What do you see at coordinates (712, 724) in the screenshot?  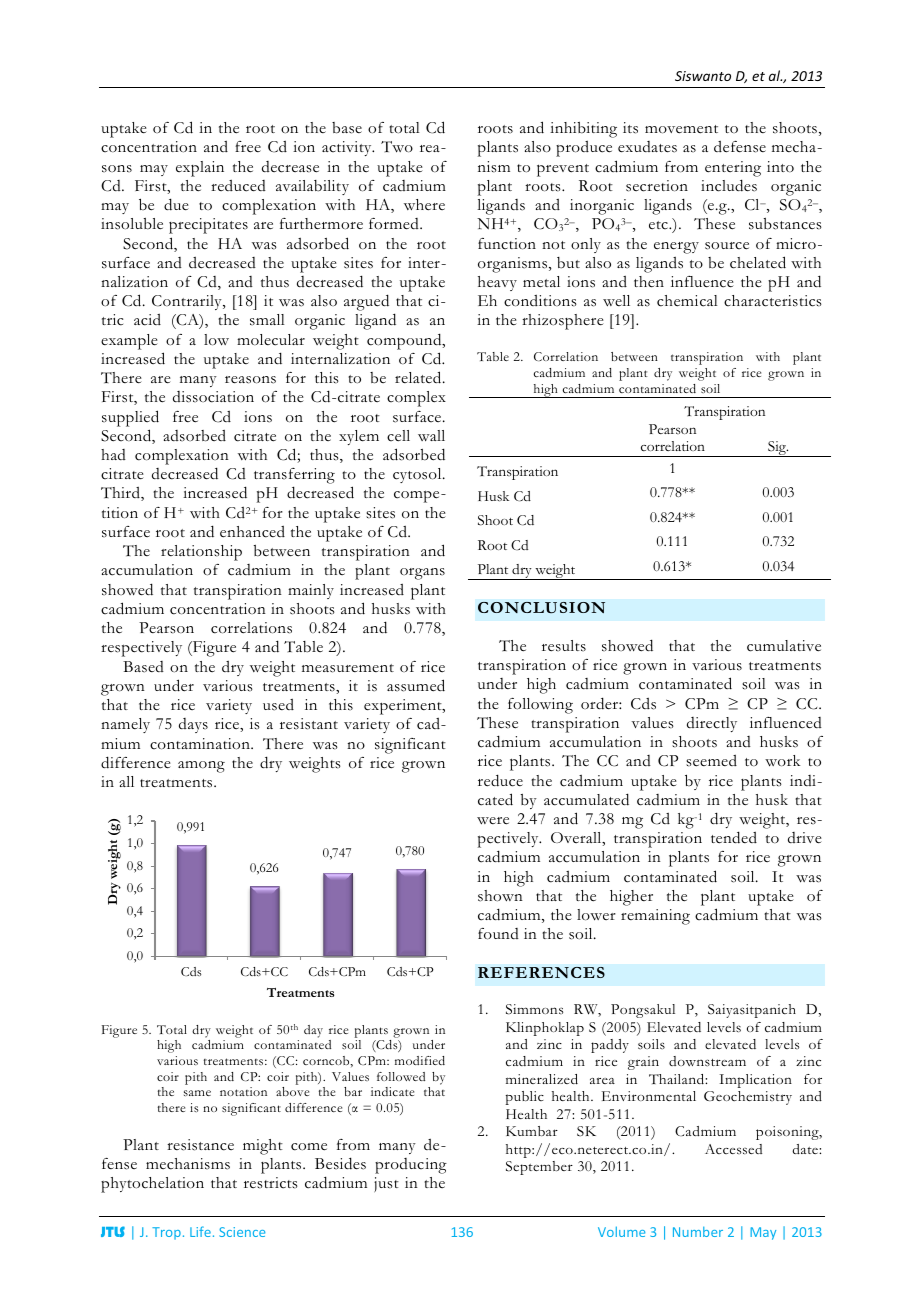 I see `directly` at bounding box center [712, 724].
